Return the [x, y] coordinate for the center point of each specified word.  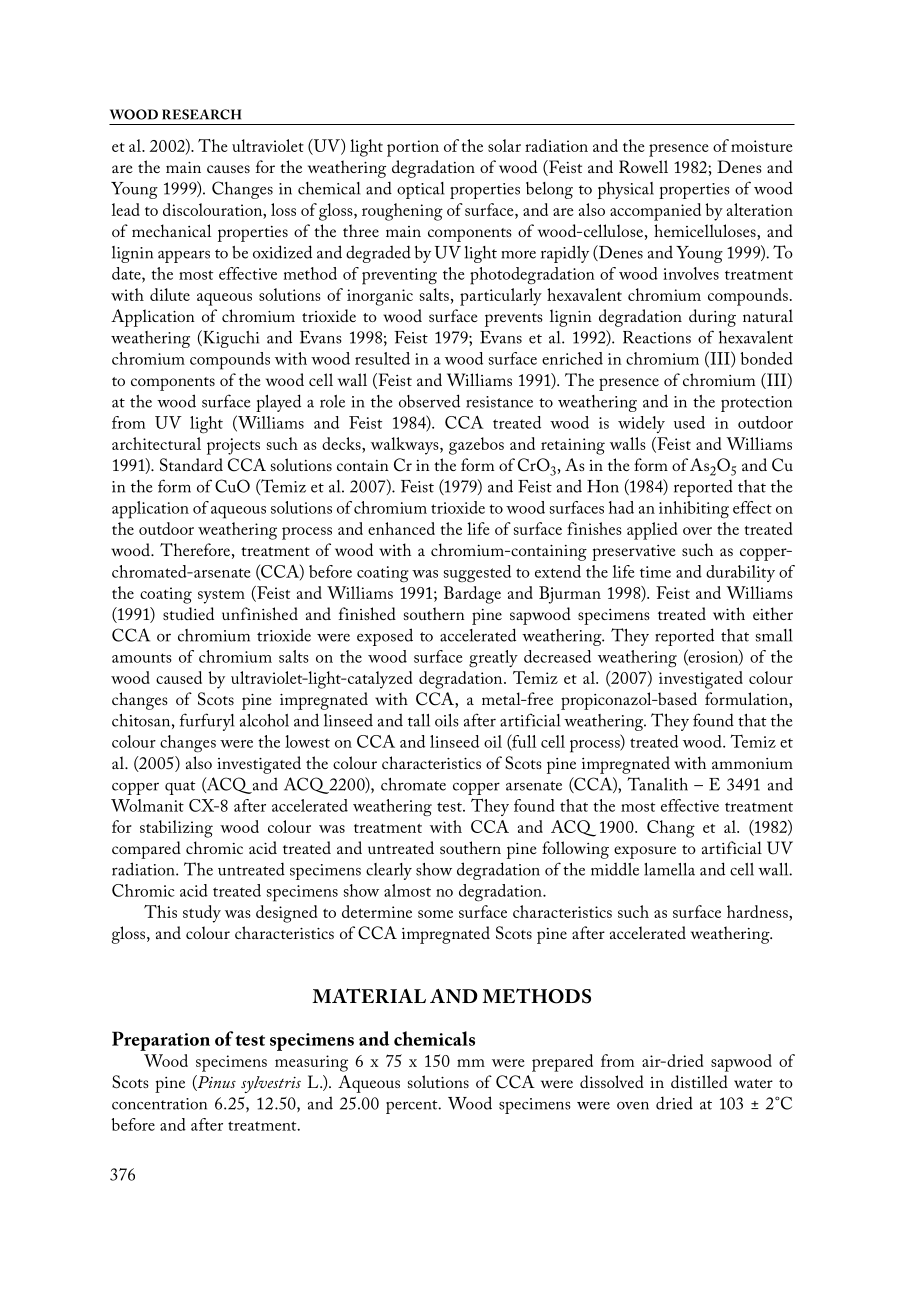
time [655, 572]
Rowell [643, 166]
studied [188, 613]
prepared [562, 1063]
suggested [477, 574]
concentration [159, 1104]
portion [413, 148]
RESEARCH [201, 114]
